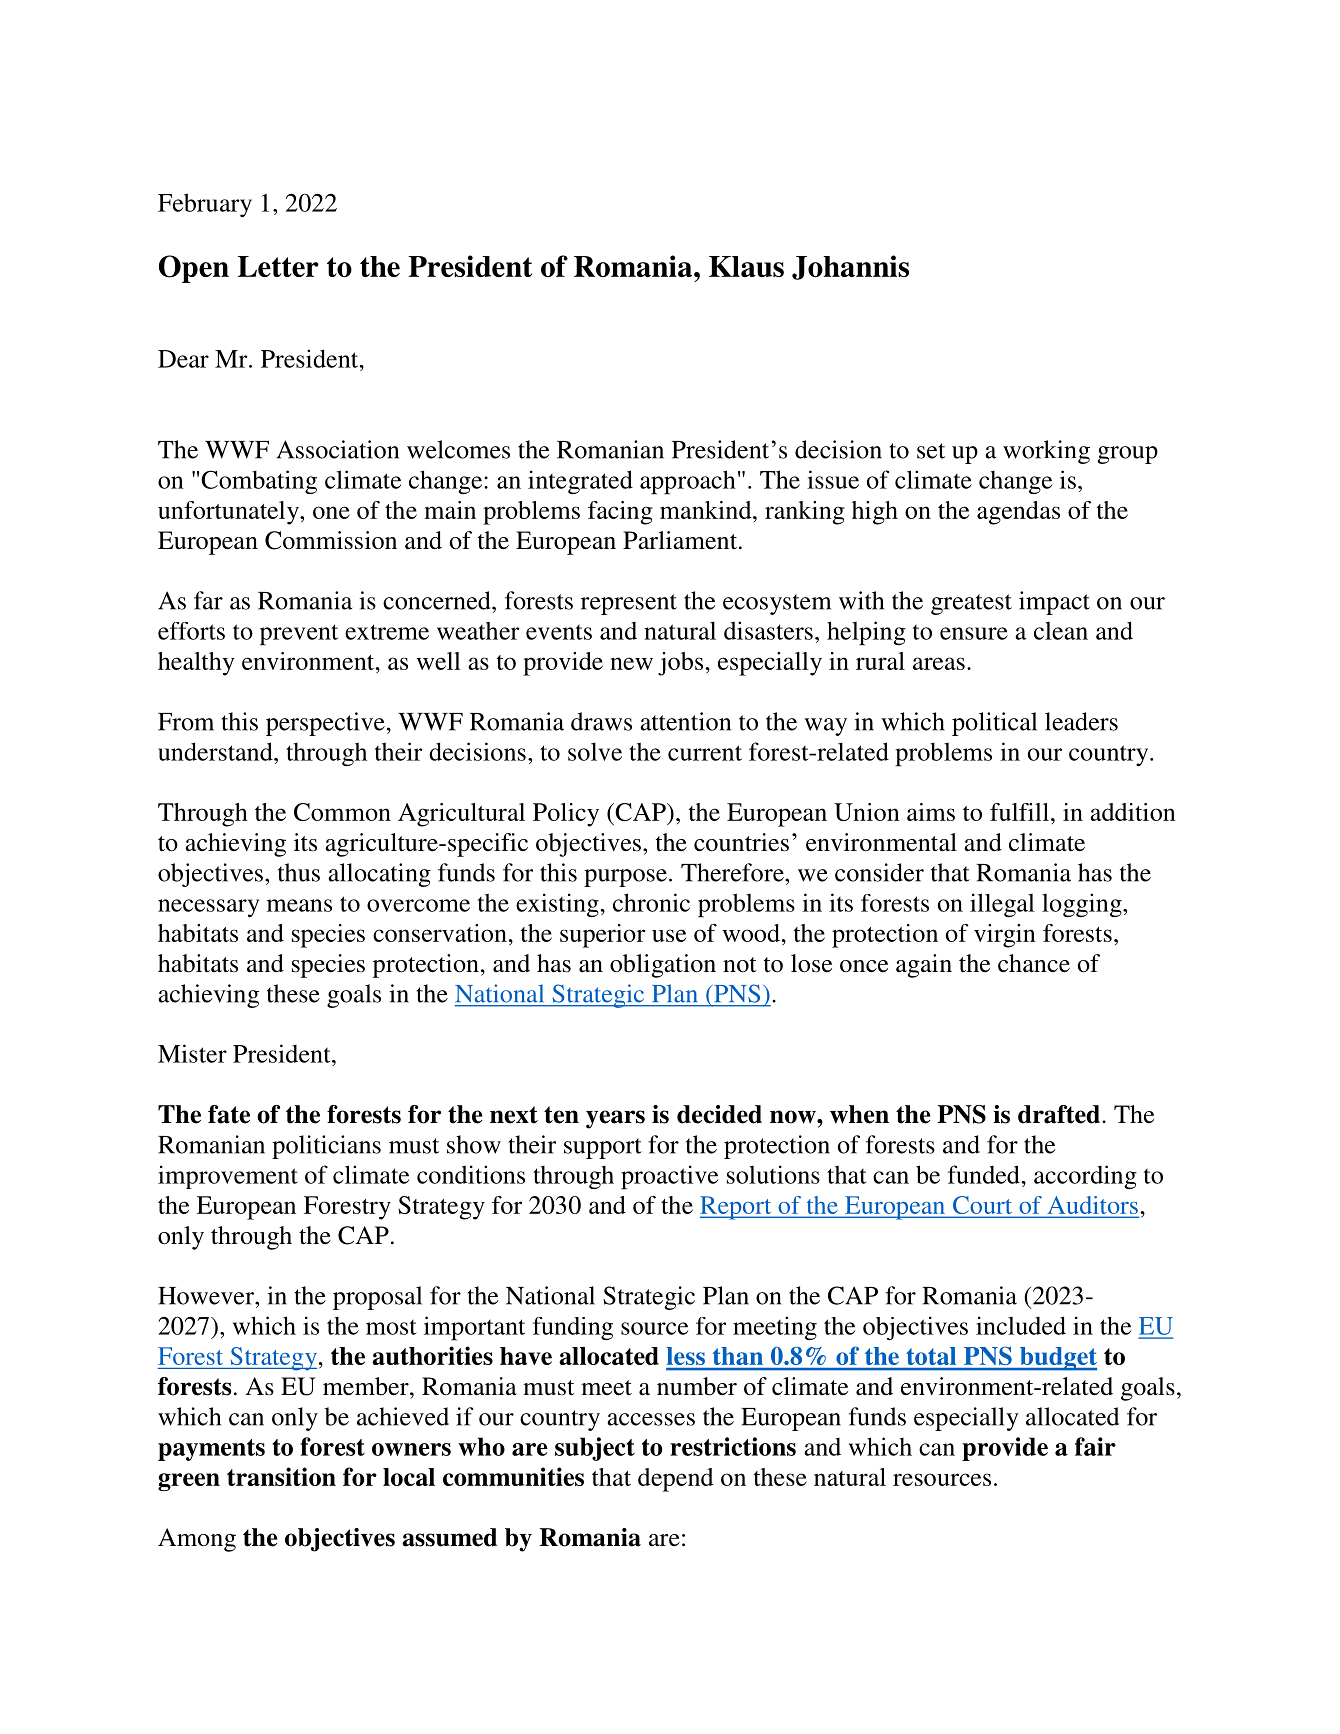  Describe the element at coordinates (1018, 513) in the page. I see `agendas` at that location.
